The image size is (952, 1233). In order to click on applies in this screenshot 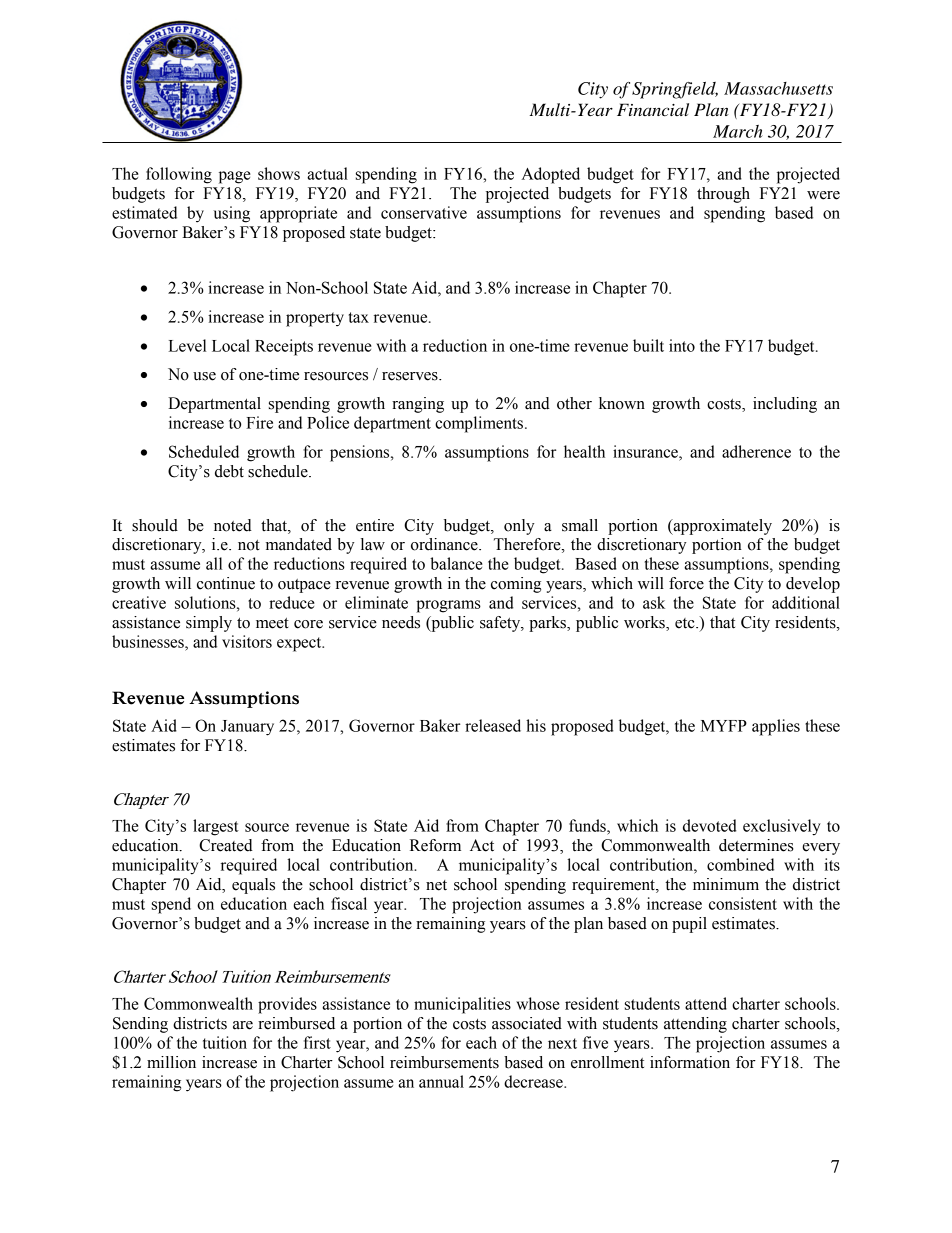, I will do `click(776, 727)`.
